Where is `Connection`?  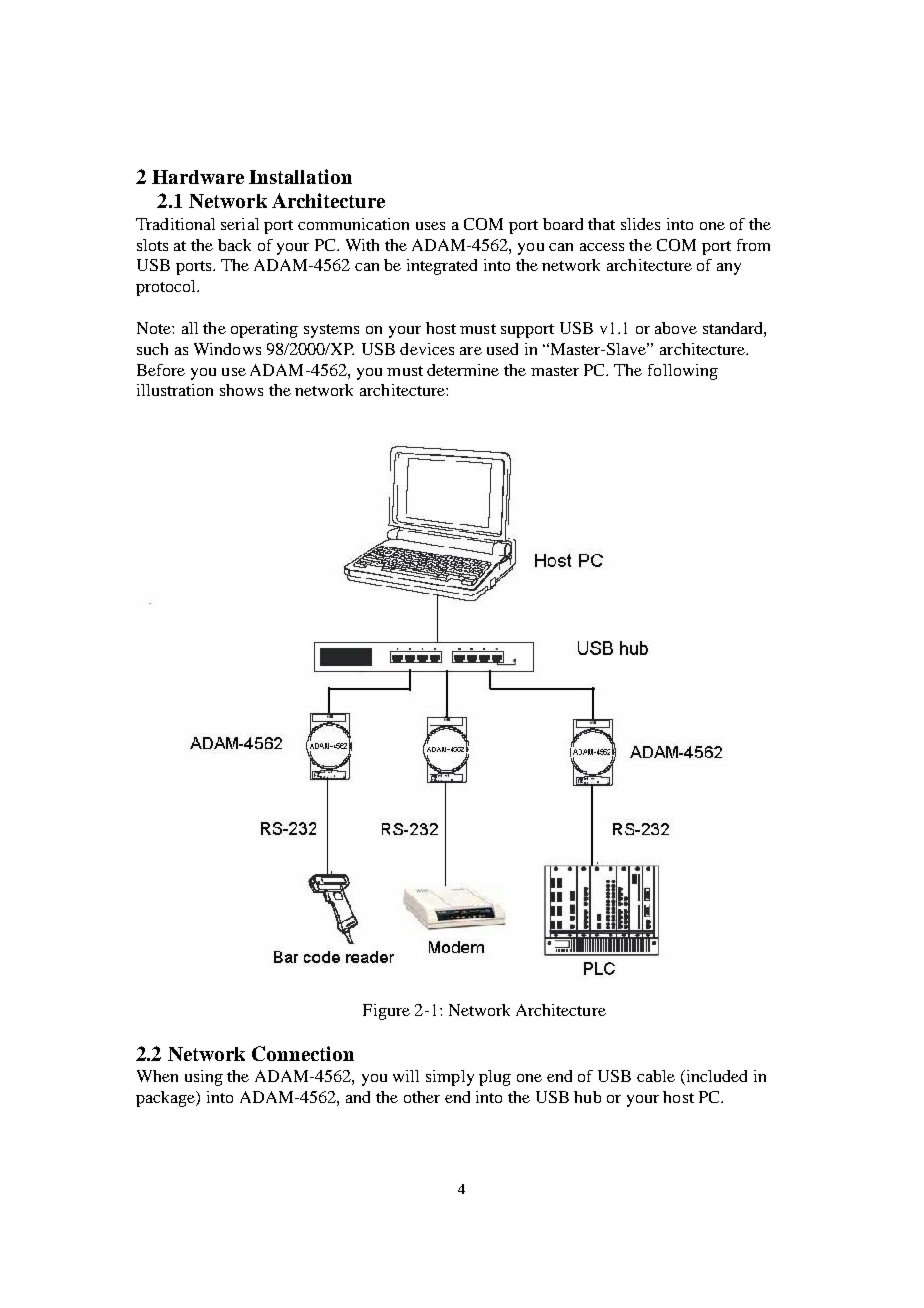 Connection is located at coordinates (303, 1053).
